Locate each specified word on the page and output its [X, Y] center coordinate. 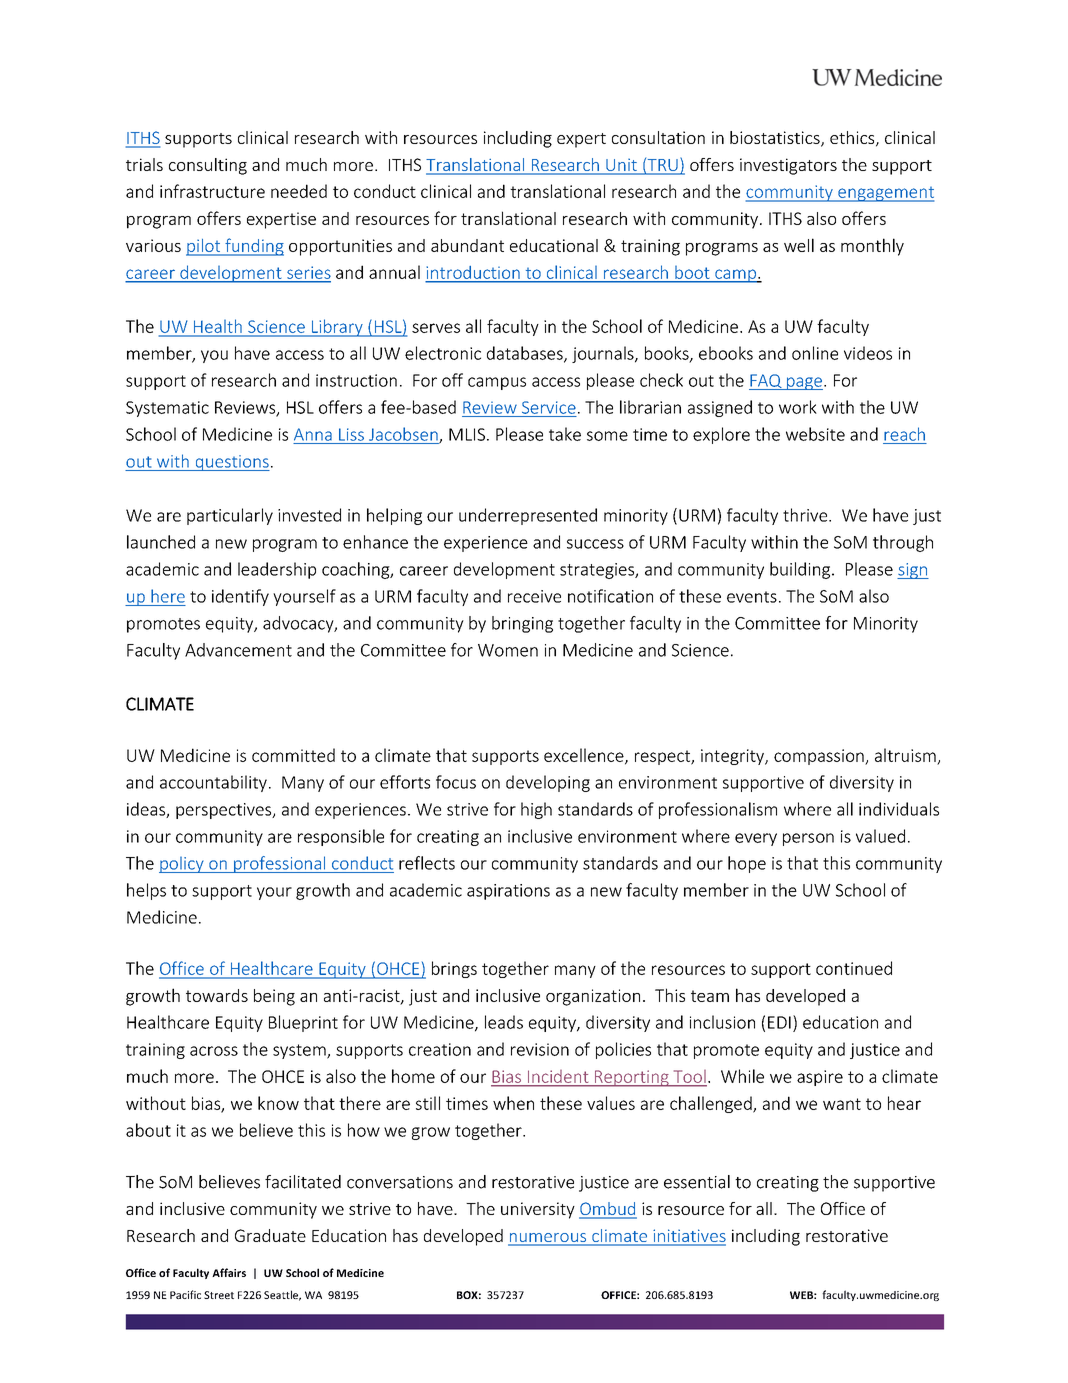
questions [231, 463]
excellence [585, 756]
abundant [467, 245]
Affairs [229, 1272]
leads [504, 1022]
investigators [788, 166]
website [815, 434]
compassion [820, 757]
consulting [208, 166]
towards [217, 995]
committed [293, 755]
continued [854, 968]
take [565, 434]
